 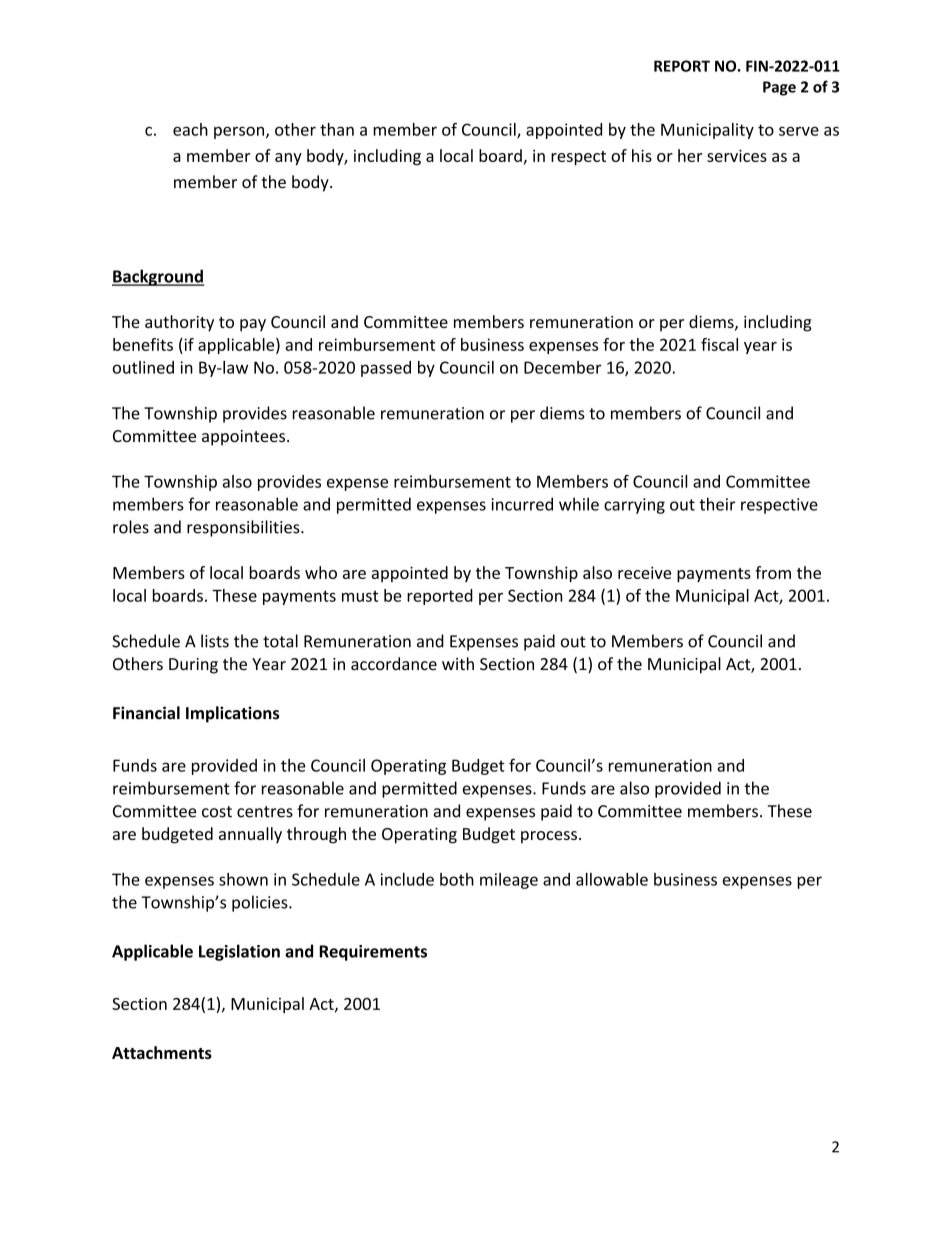 I want to click on mileage, so click(x=509, y=881).
